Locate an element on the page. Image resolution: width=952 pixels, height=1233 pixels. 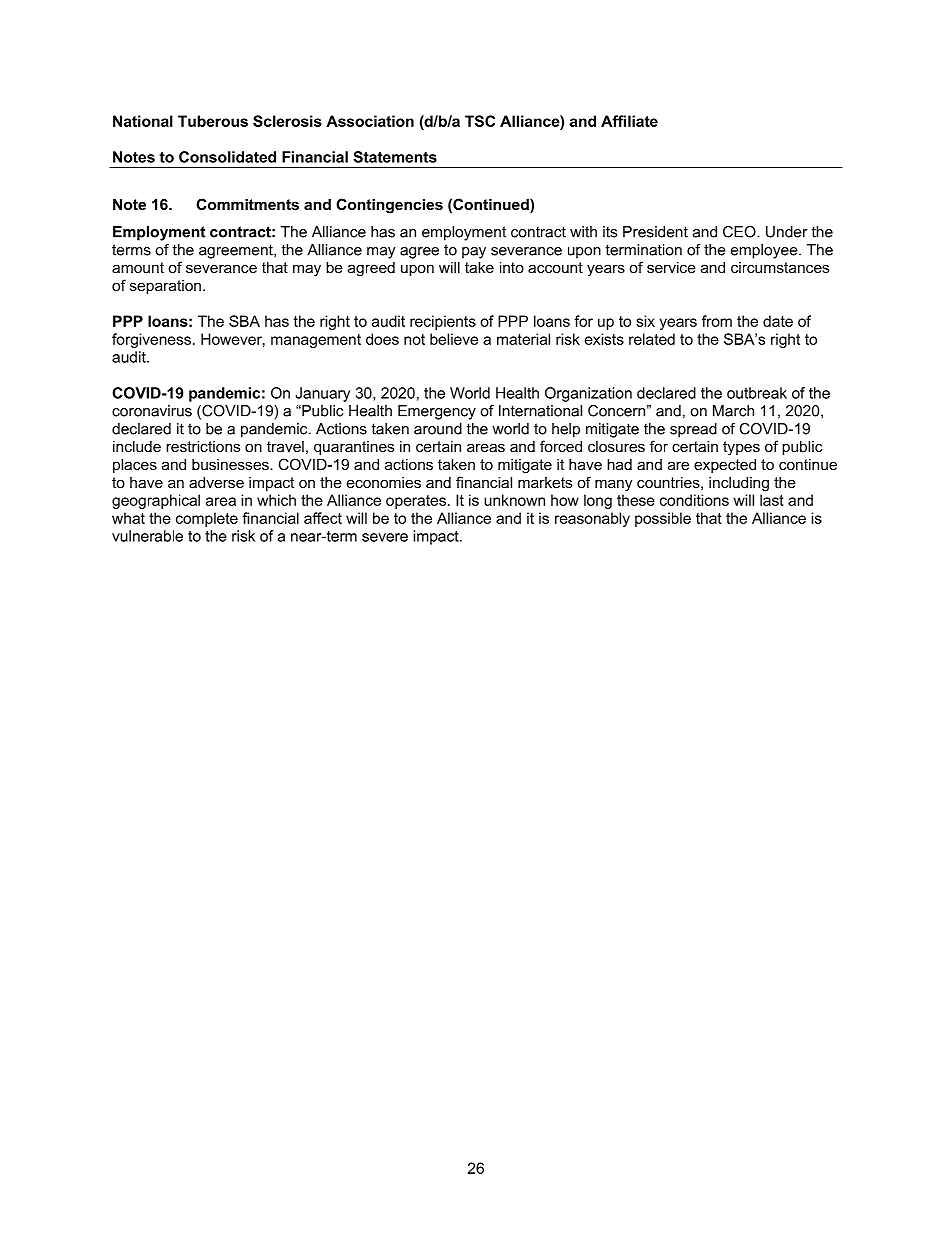
restrictions is located at coordinates (203, 446).
